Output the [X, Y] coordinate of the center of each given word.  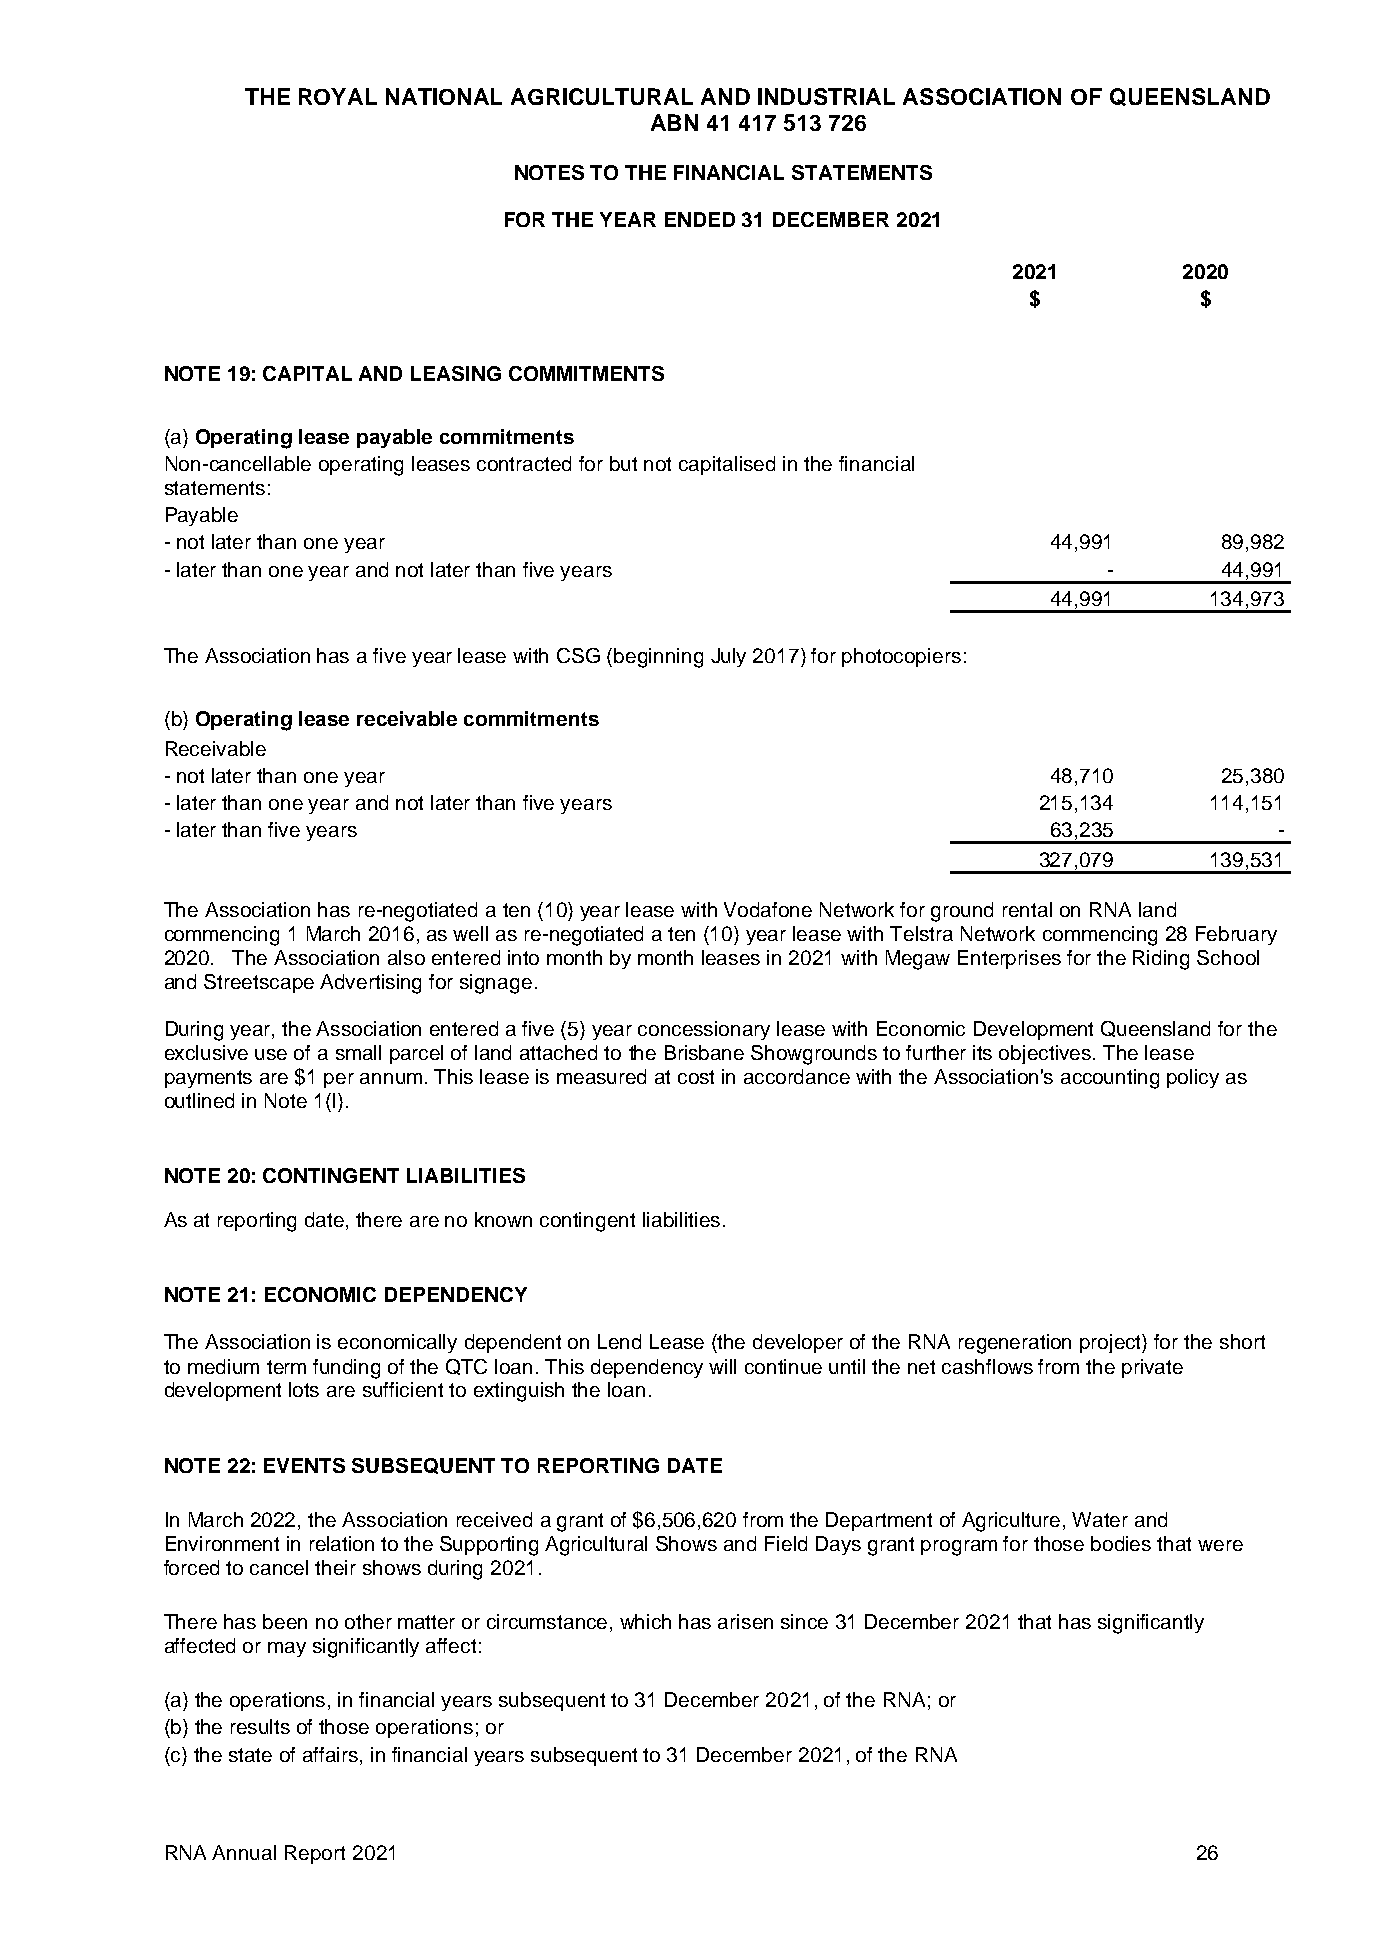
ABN [674, 122]
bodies [1121, 1543]
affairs [332, 1754]
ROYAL [338, 96]
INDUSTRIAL [826, 96]
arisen [745, 1621]
